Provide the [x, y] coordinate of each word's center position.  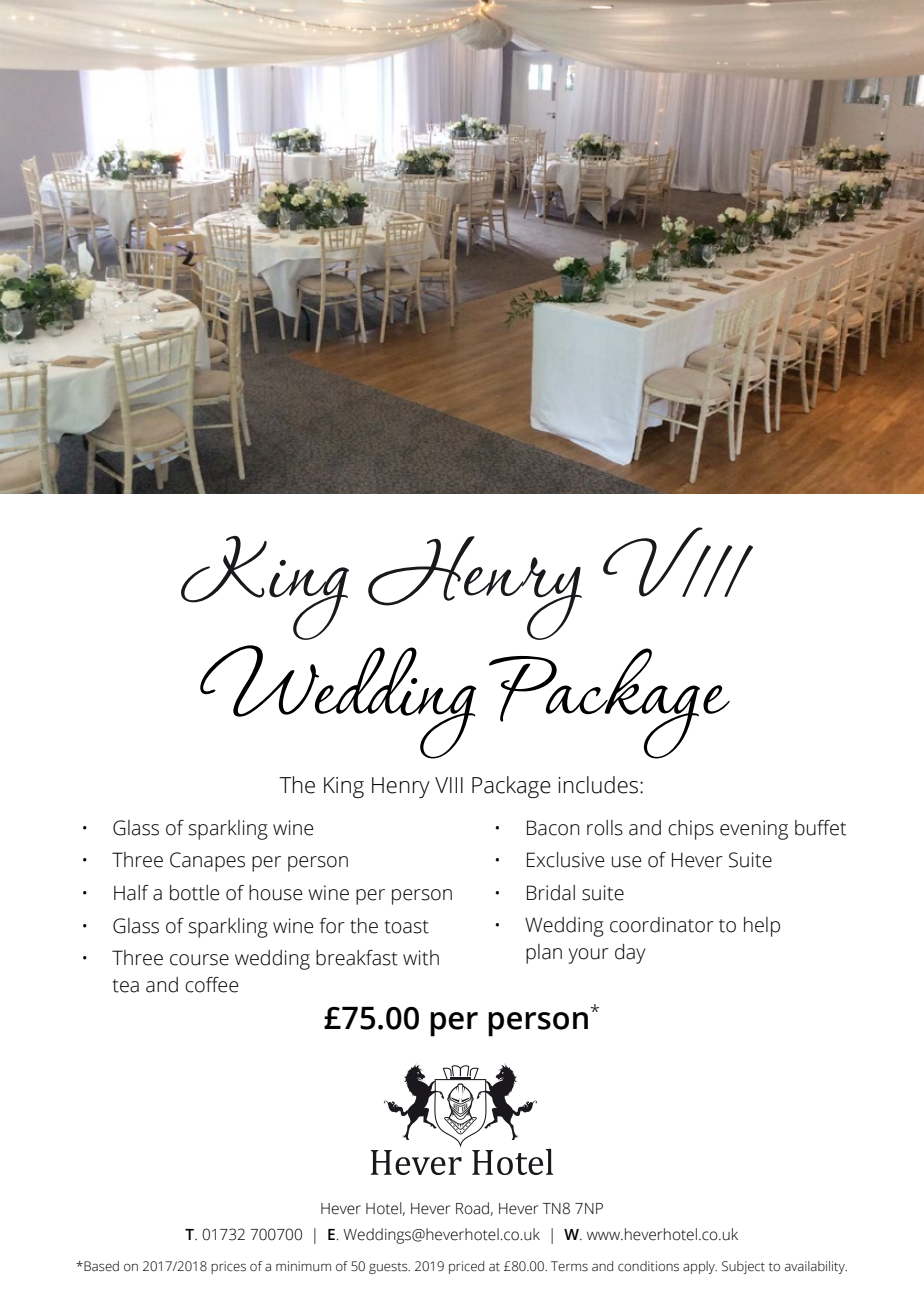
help [762, 927]
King [344, 787]
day [630, 954]
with [421, 958]
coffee [211, 985]
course [199, 960]
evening [754, 830]
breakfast [357, 958]
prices [228, 1267]
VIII [449, 785]
